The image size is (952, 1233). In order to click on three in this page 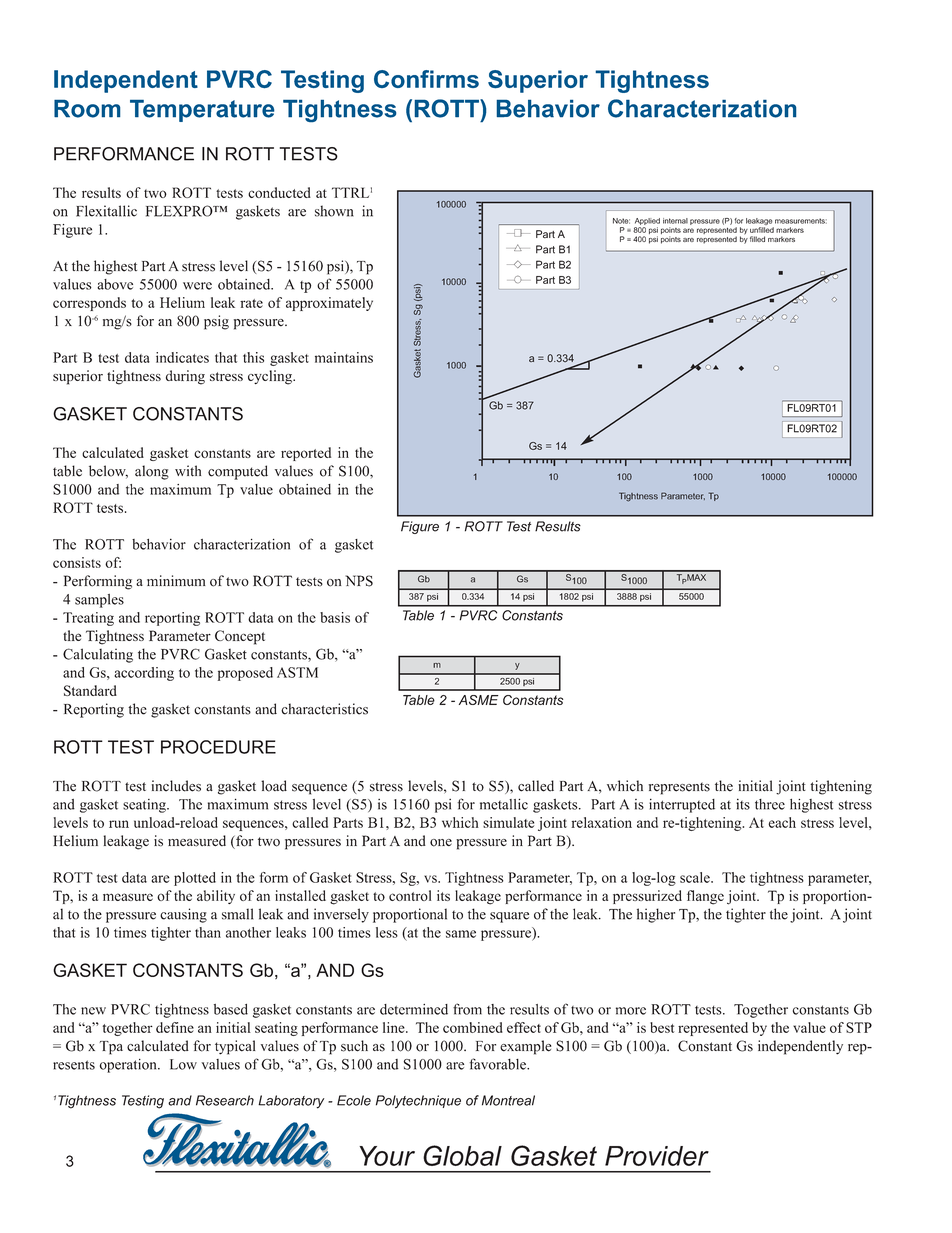, I will do `click(770, 804)`.
